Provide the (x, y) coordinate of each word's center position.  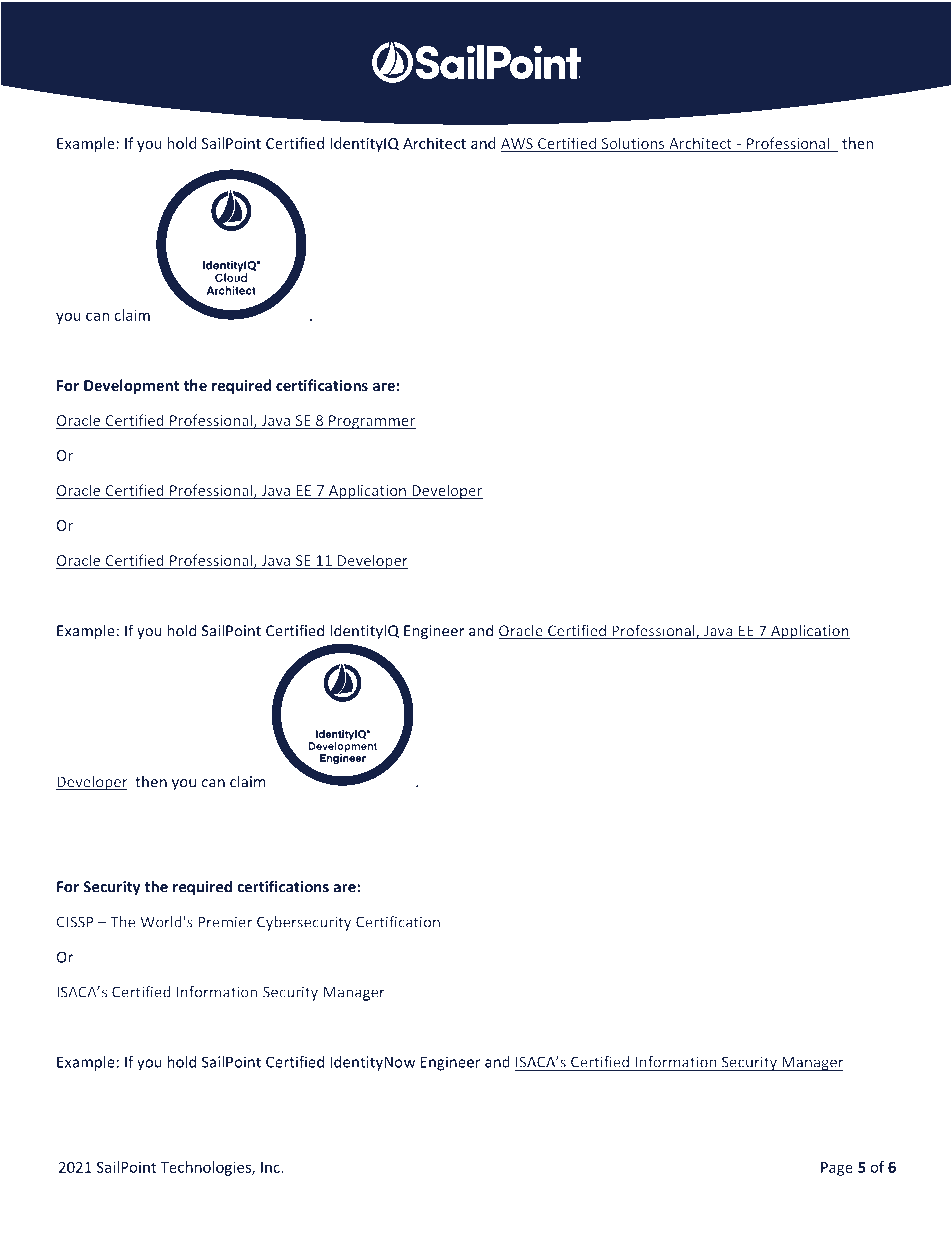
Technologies (206, 1168)
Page (837, 1169)
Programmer (371, 422)
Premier (225, 923)
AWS (518, 145)
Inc (271, 1167)
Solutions (633, 144)
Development (131, 386)
